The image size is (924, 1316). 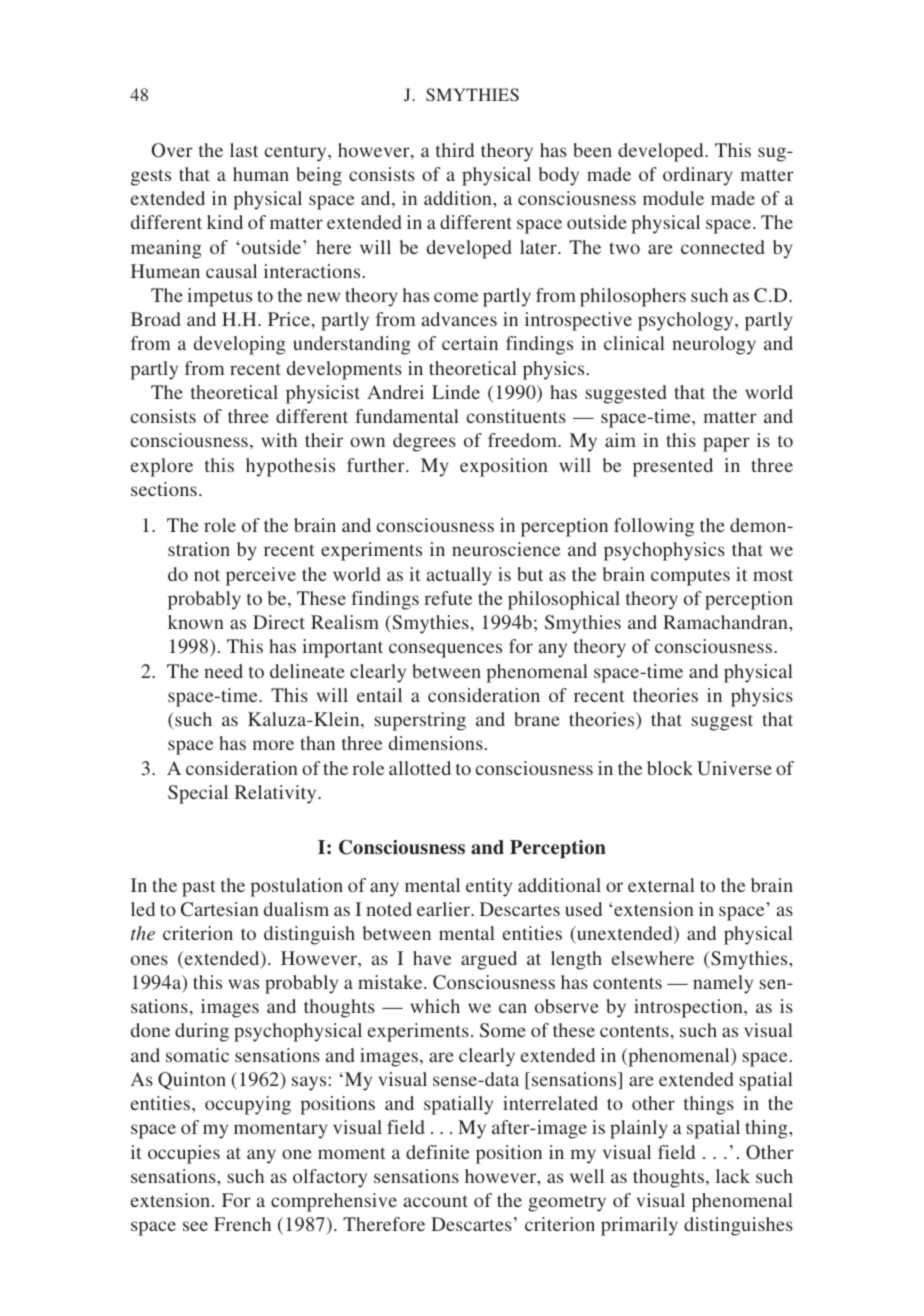 What do you see at coordinates (489, 887) in the page?
I see `entity` at bounding box center [489, 887].
